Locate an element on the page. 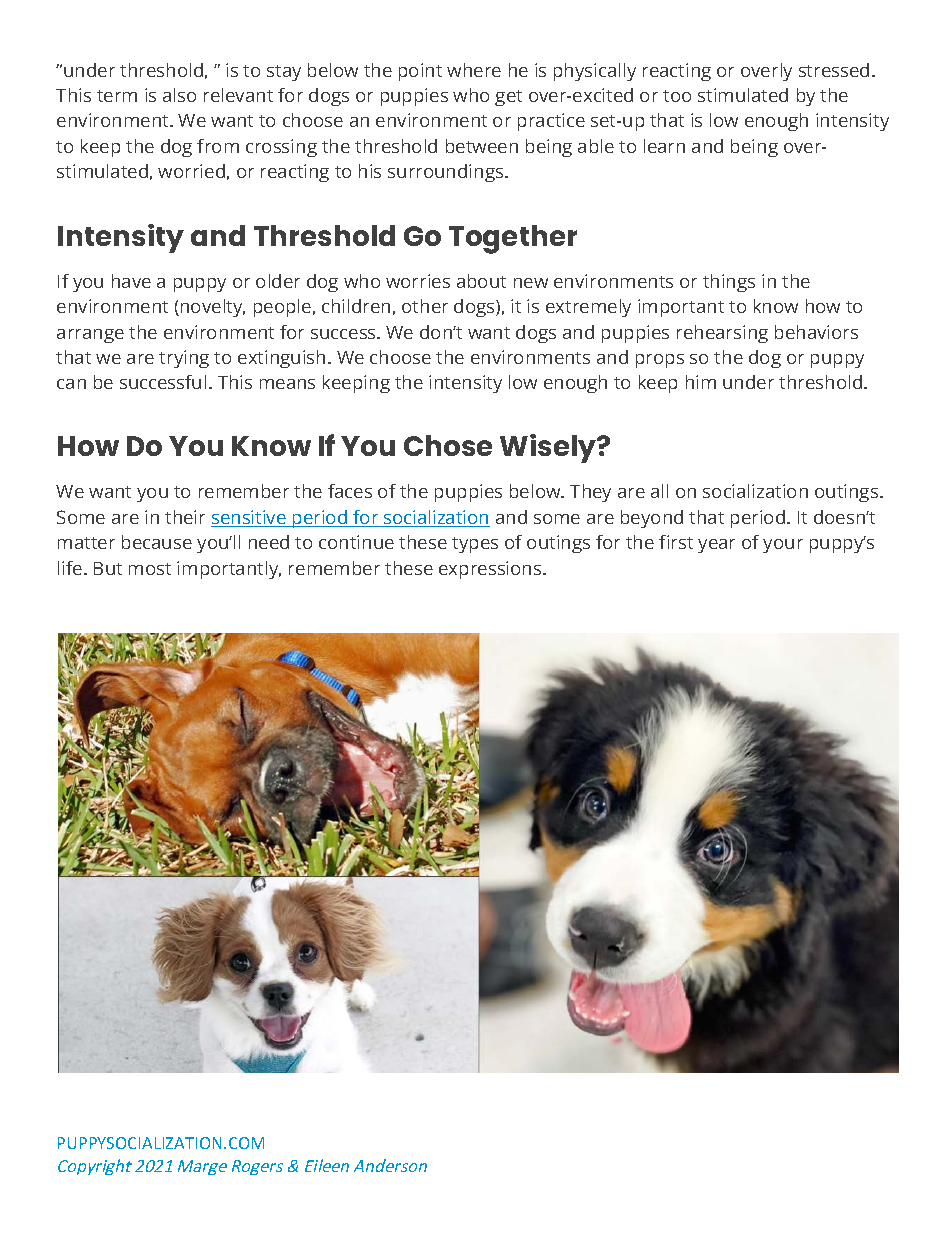  novelty is located at coordinates (213, 308).
